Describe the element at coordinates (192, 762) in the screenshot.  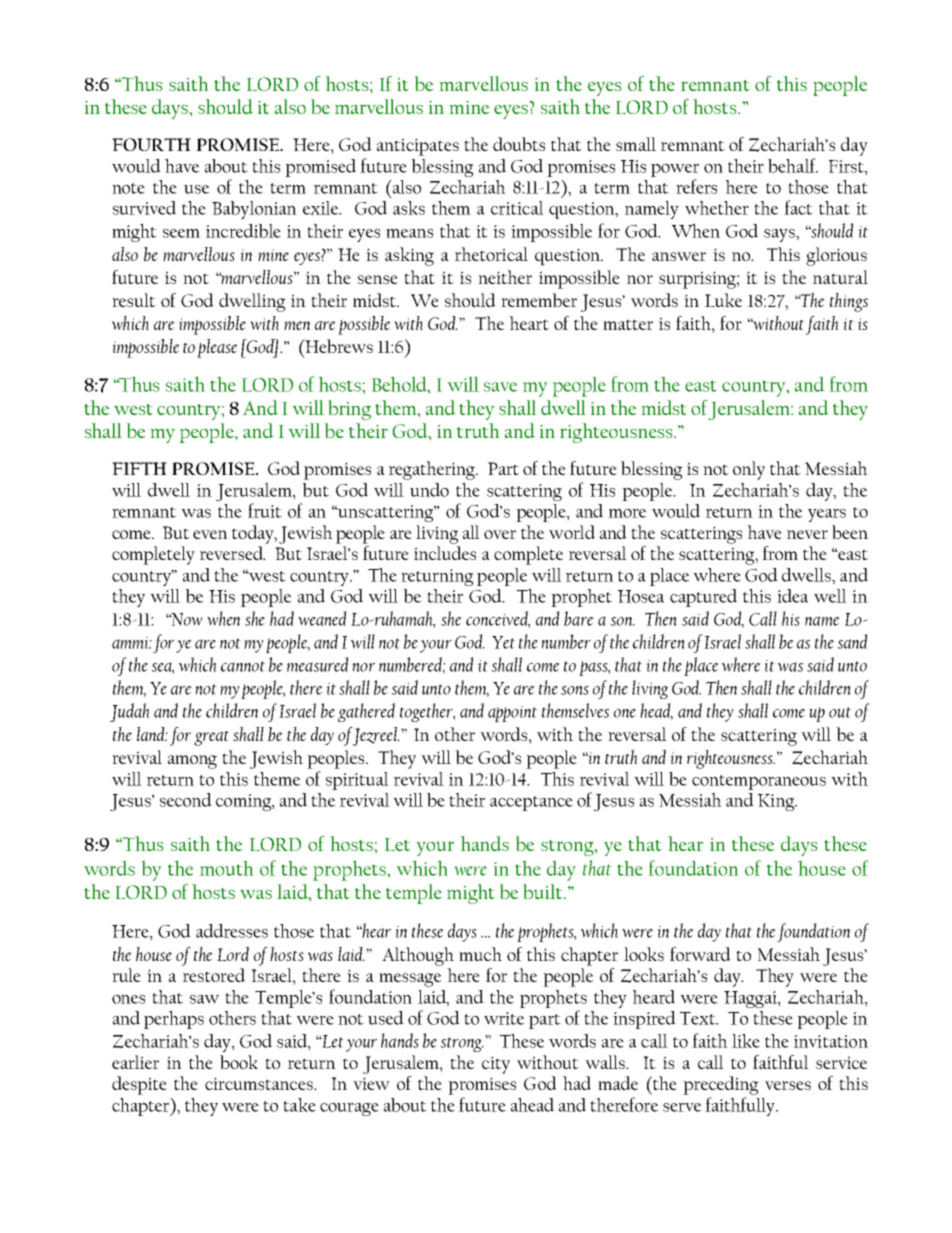
I see `among` at that location.
